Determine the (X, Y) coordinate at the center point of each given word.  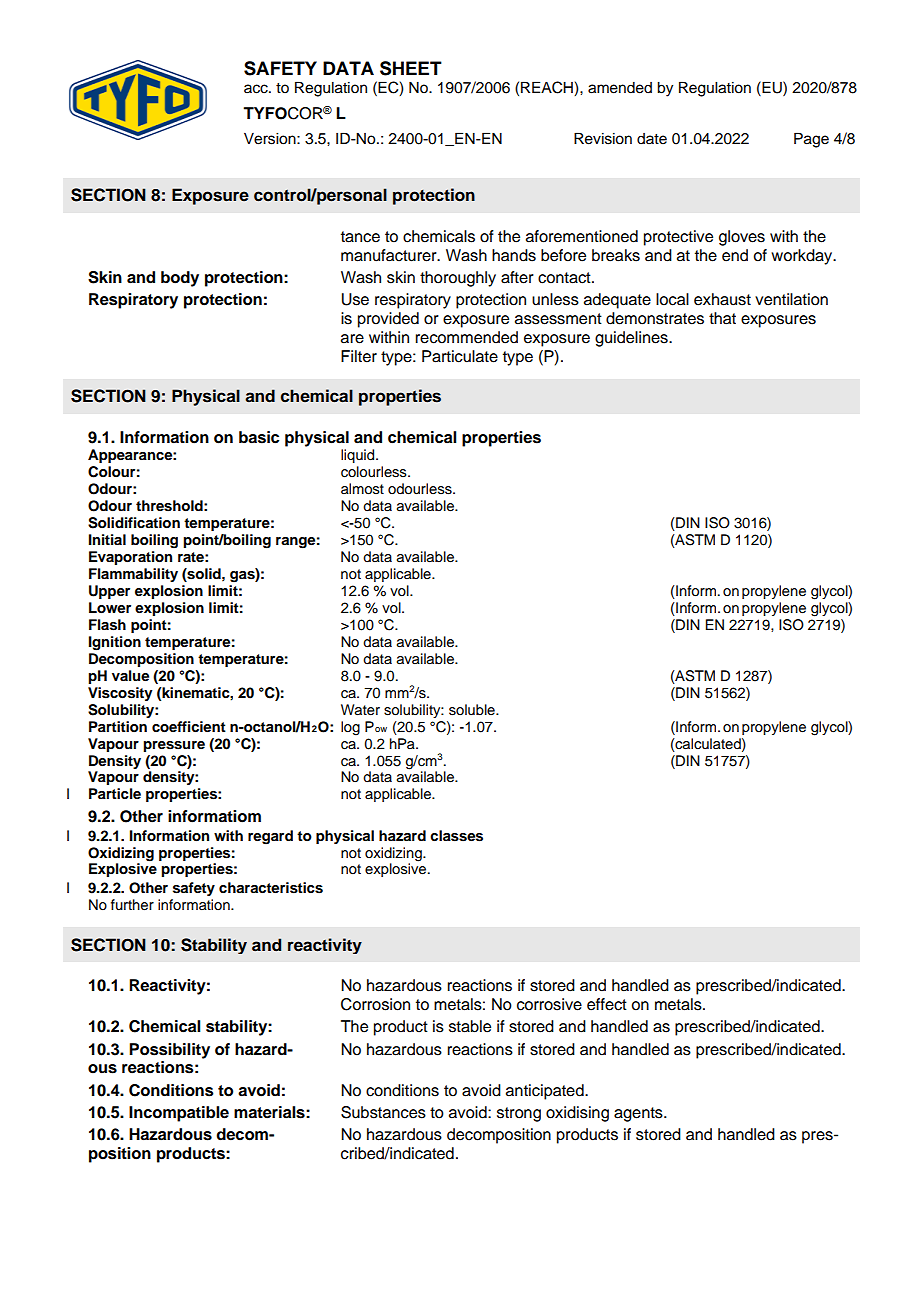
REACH (548, 88)
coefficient (189, 727)
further (132, 905)
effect (607, 1004)
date (652, 139)
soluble (473, 710)
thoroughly (458, 279)
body (180, 279)
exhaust (722, 299)
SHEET (411, 68)
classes (456, 836)
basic (259, 437)
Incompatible (179, 1114)
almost (362, 489)
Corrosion (375, 1004)
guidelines (632, 339)
